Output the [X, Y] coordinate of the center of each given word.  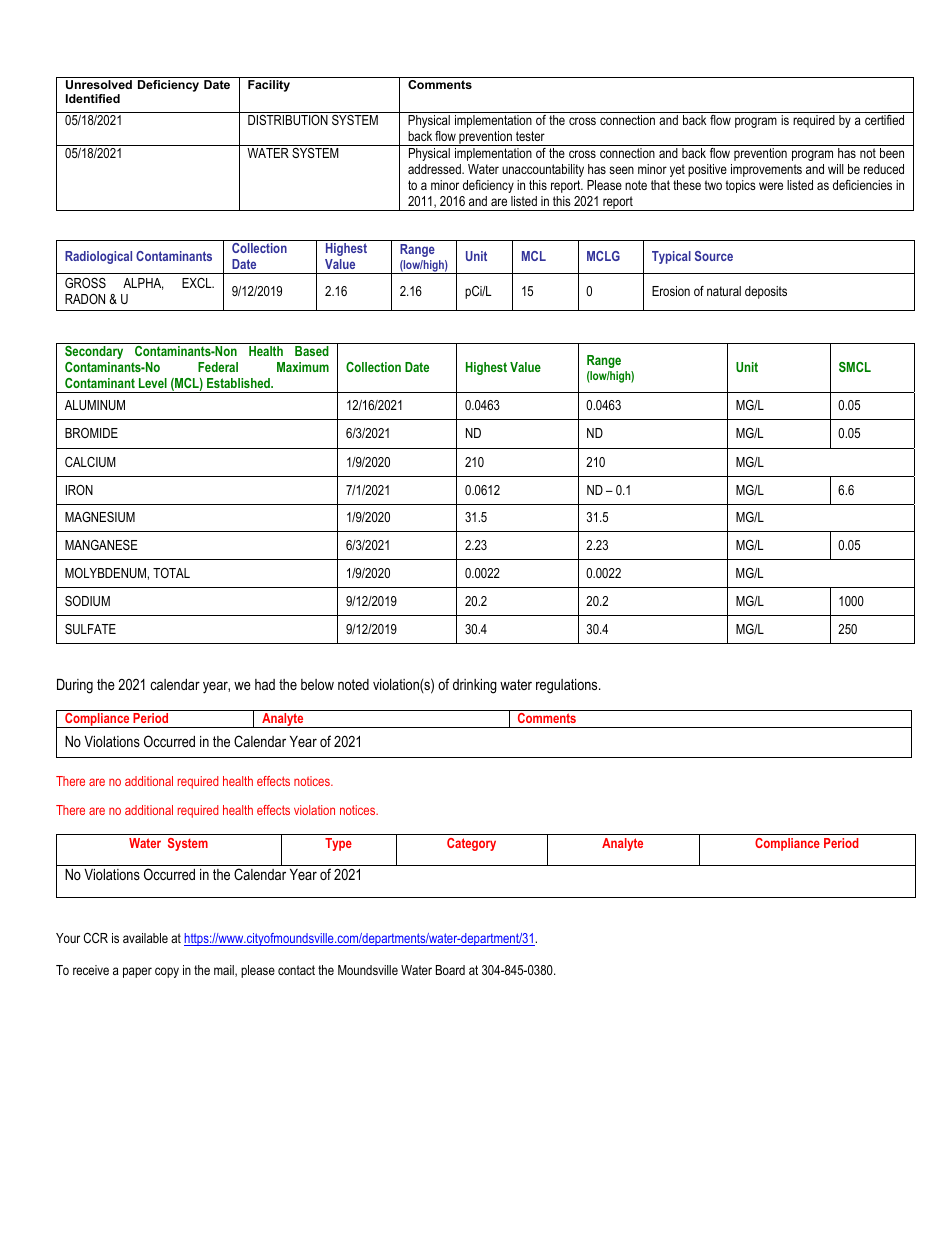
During [75, 686]
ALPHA [143, 284]
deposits [766, 292]
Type [338, 844]
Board [450, 970]
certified [884, 120]
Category [471, 844]
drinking [475, 686]
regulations [568, 686]
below [317, 684]
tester [530, 136]
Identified [93, 98]
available [145, 938]
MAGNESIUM [100, 517]
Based [312, 351]
